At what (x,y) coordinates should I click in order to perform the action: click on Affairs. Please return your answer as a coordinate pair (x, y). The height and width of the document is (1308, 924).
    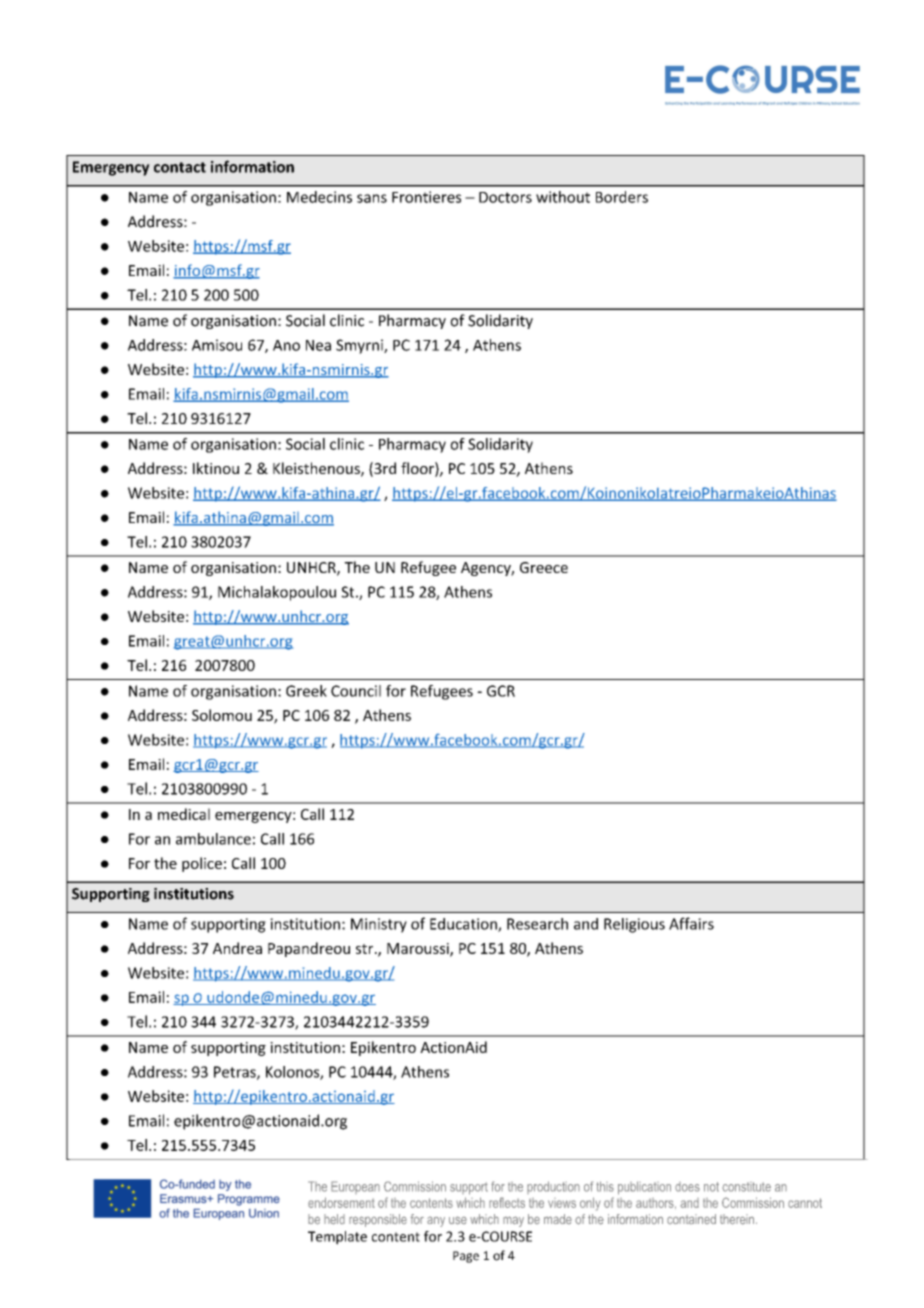
    Looking at the image, I should click on (691, 923).
